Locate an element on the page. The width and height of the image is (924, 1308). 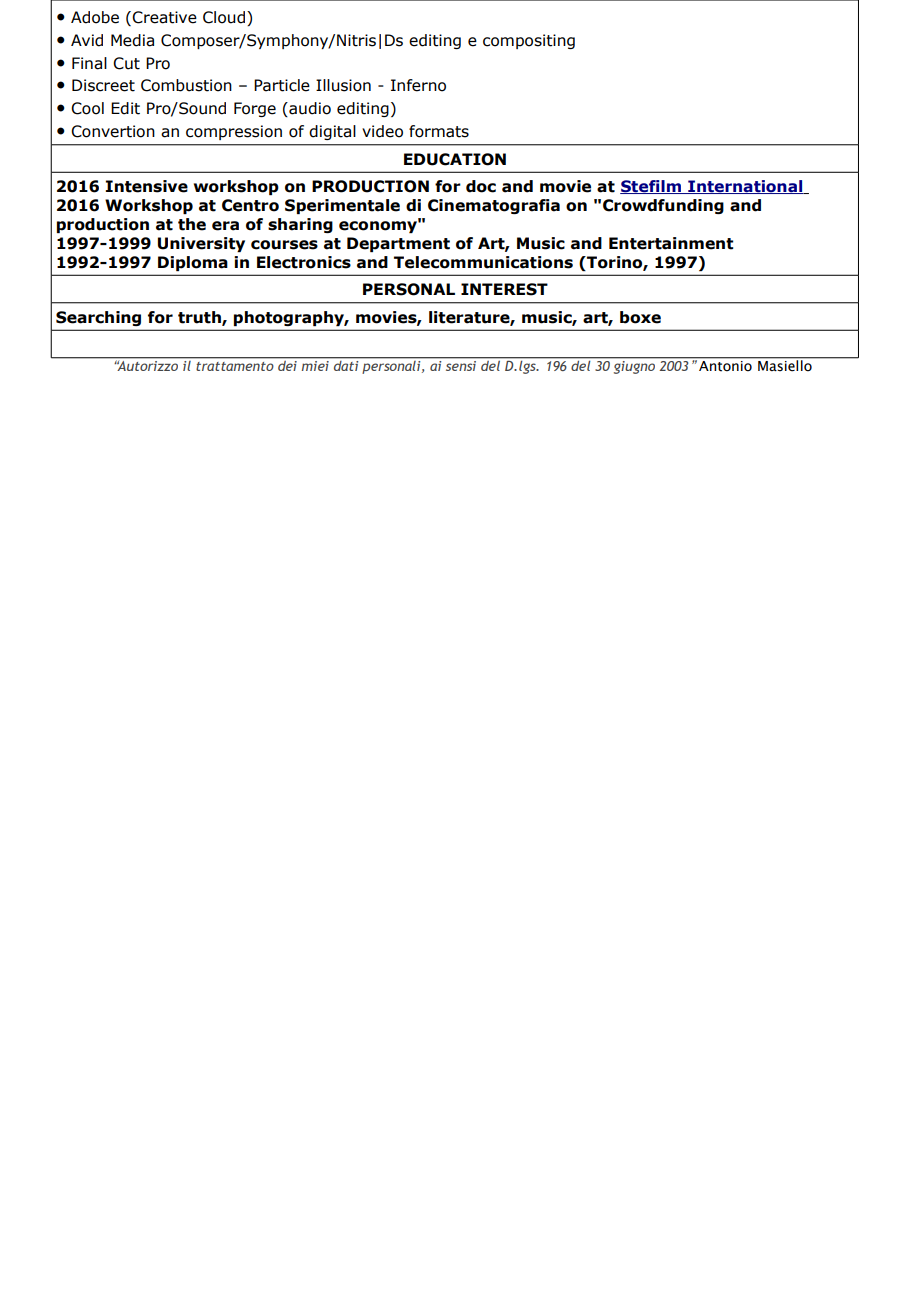
Creative is located at coordinates (164, 17).
